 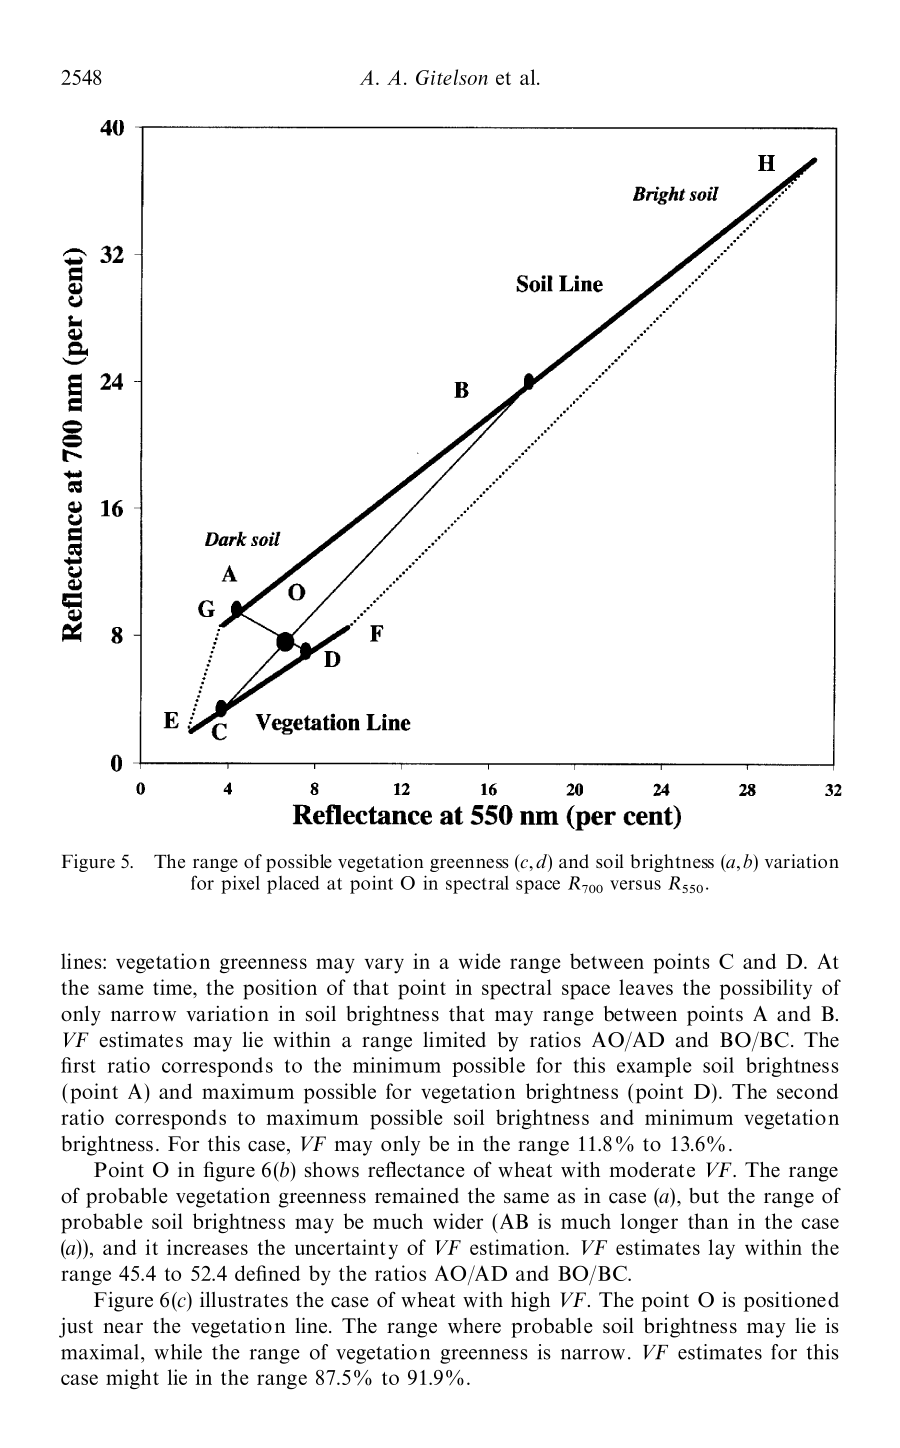 I want to click on placed, so click(x=293, y=885).
